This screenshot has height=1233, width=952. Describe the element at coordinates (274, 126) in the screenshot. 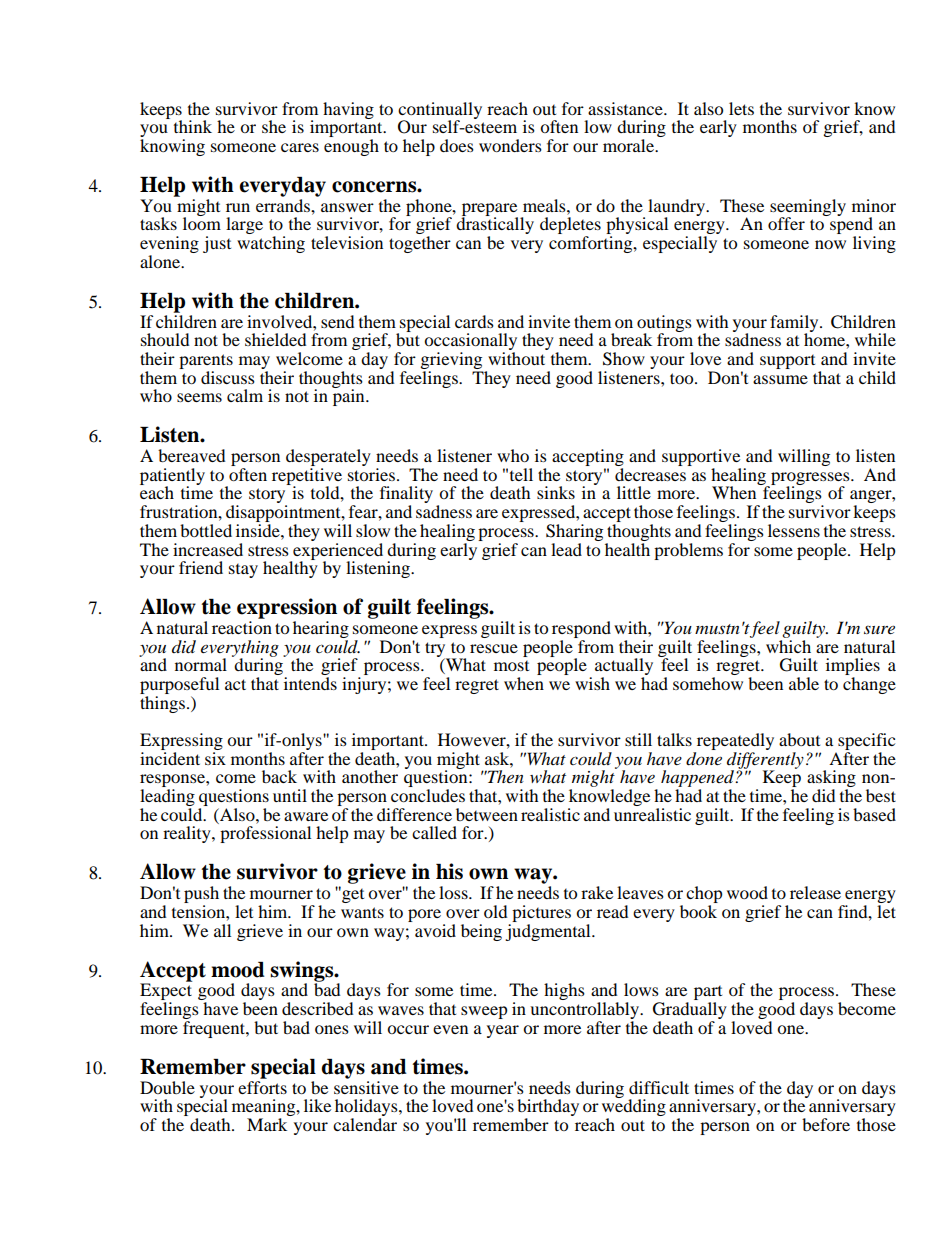

I see `she` at that location.
